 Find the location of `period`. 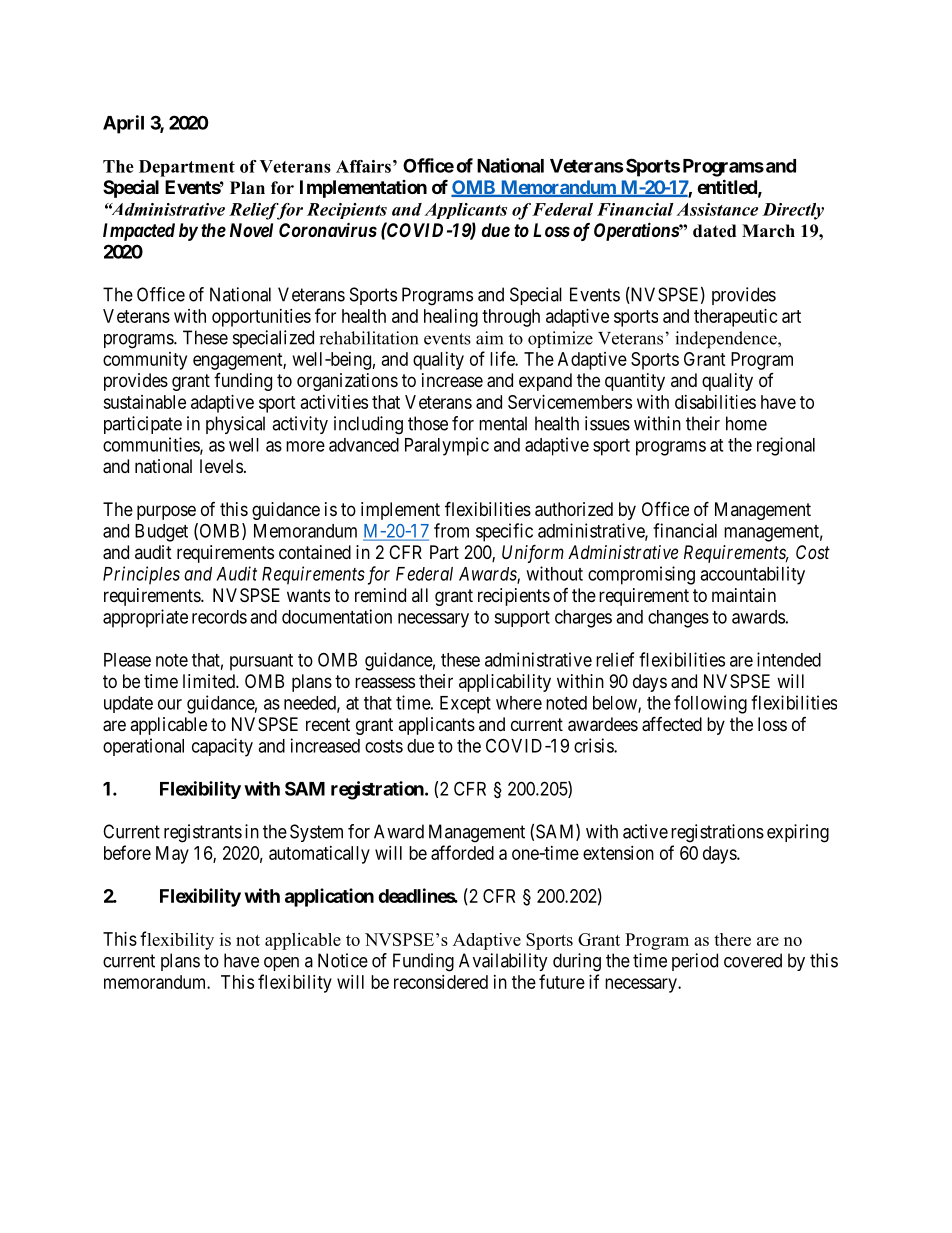

period is located at coordinates (695, 962).
